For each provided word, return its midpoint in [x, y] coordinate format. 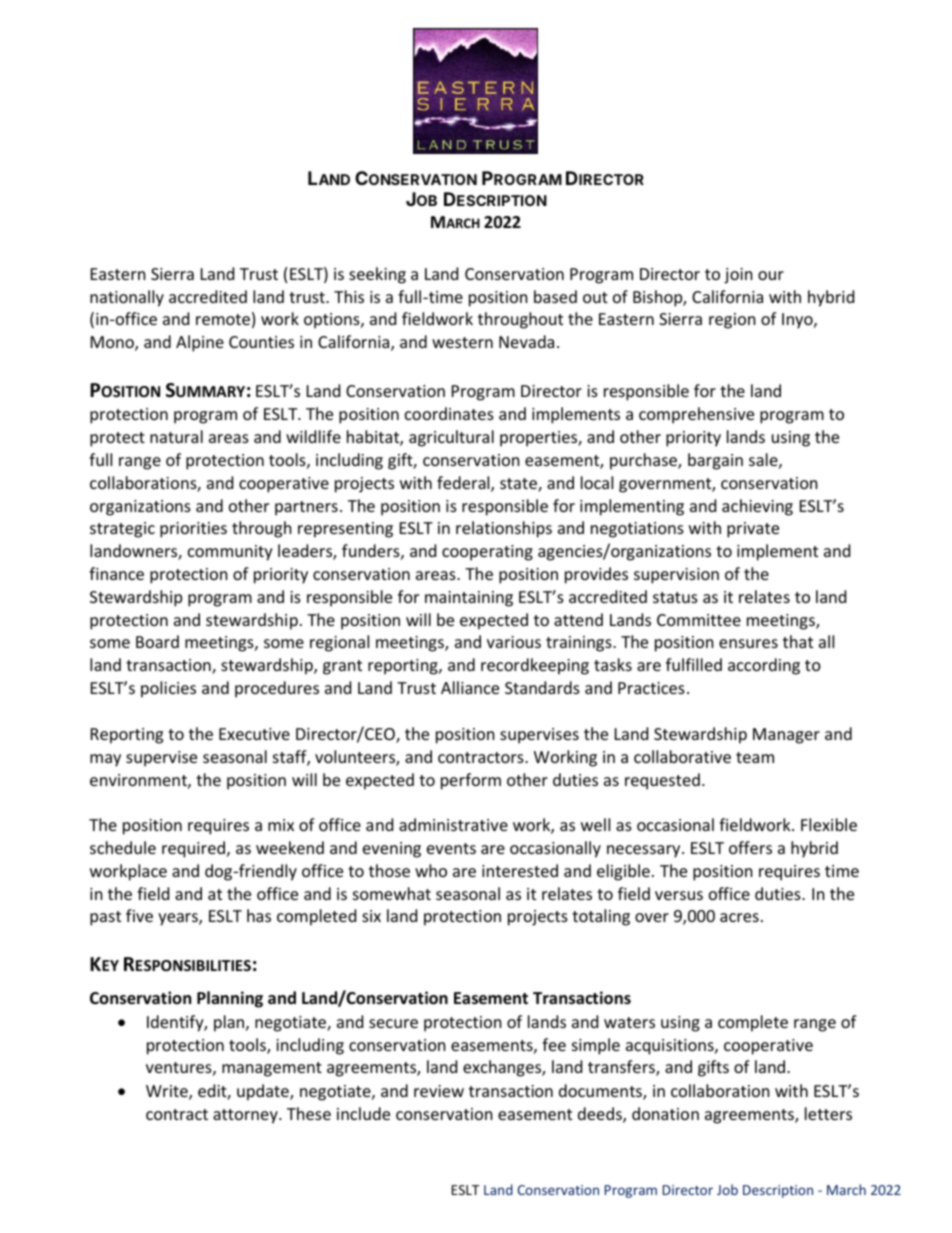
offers [750, 847]
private [753, 530]
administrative [453, 824]
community [230, 553]
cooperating [487, 553]
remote [223, 319]
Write [168, 1092]
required [193, 849]
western [462, 342]
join [738, 276]
